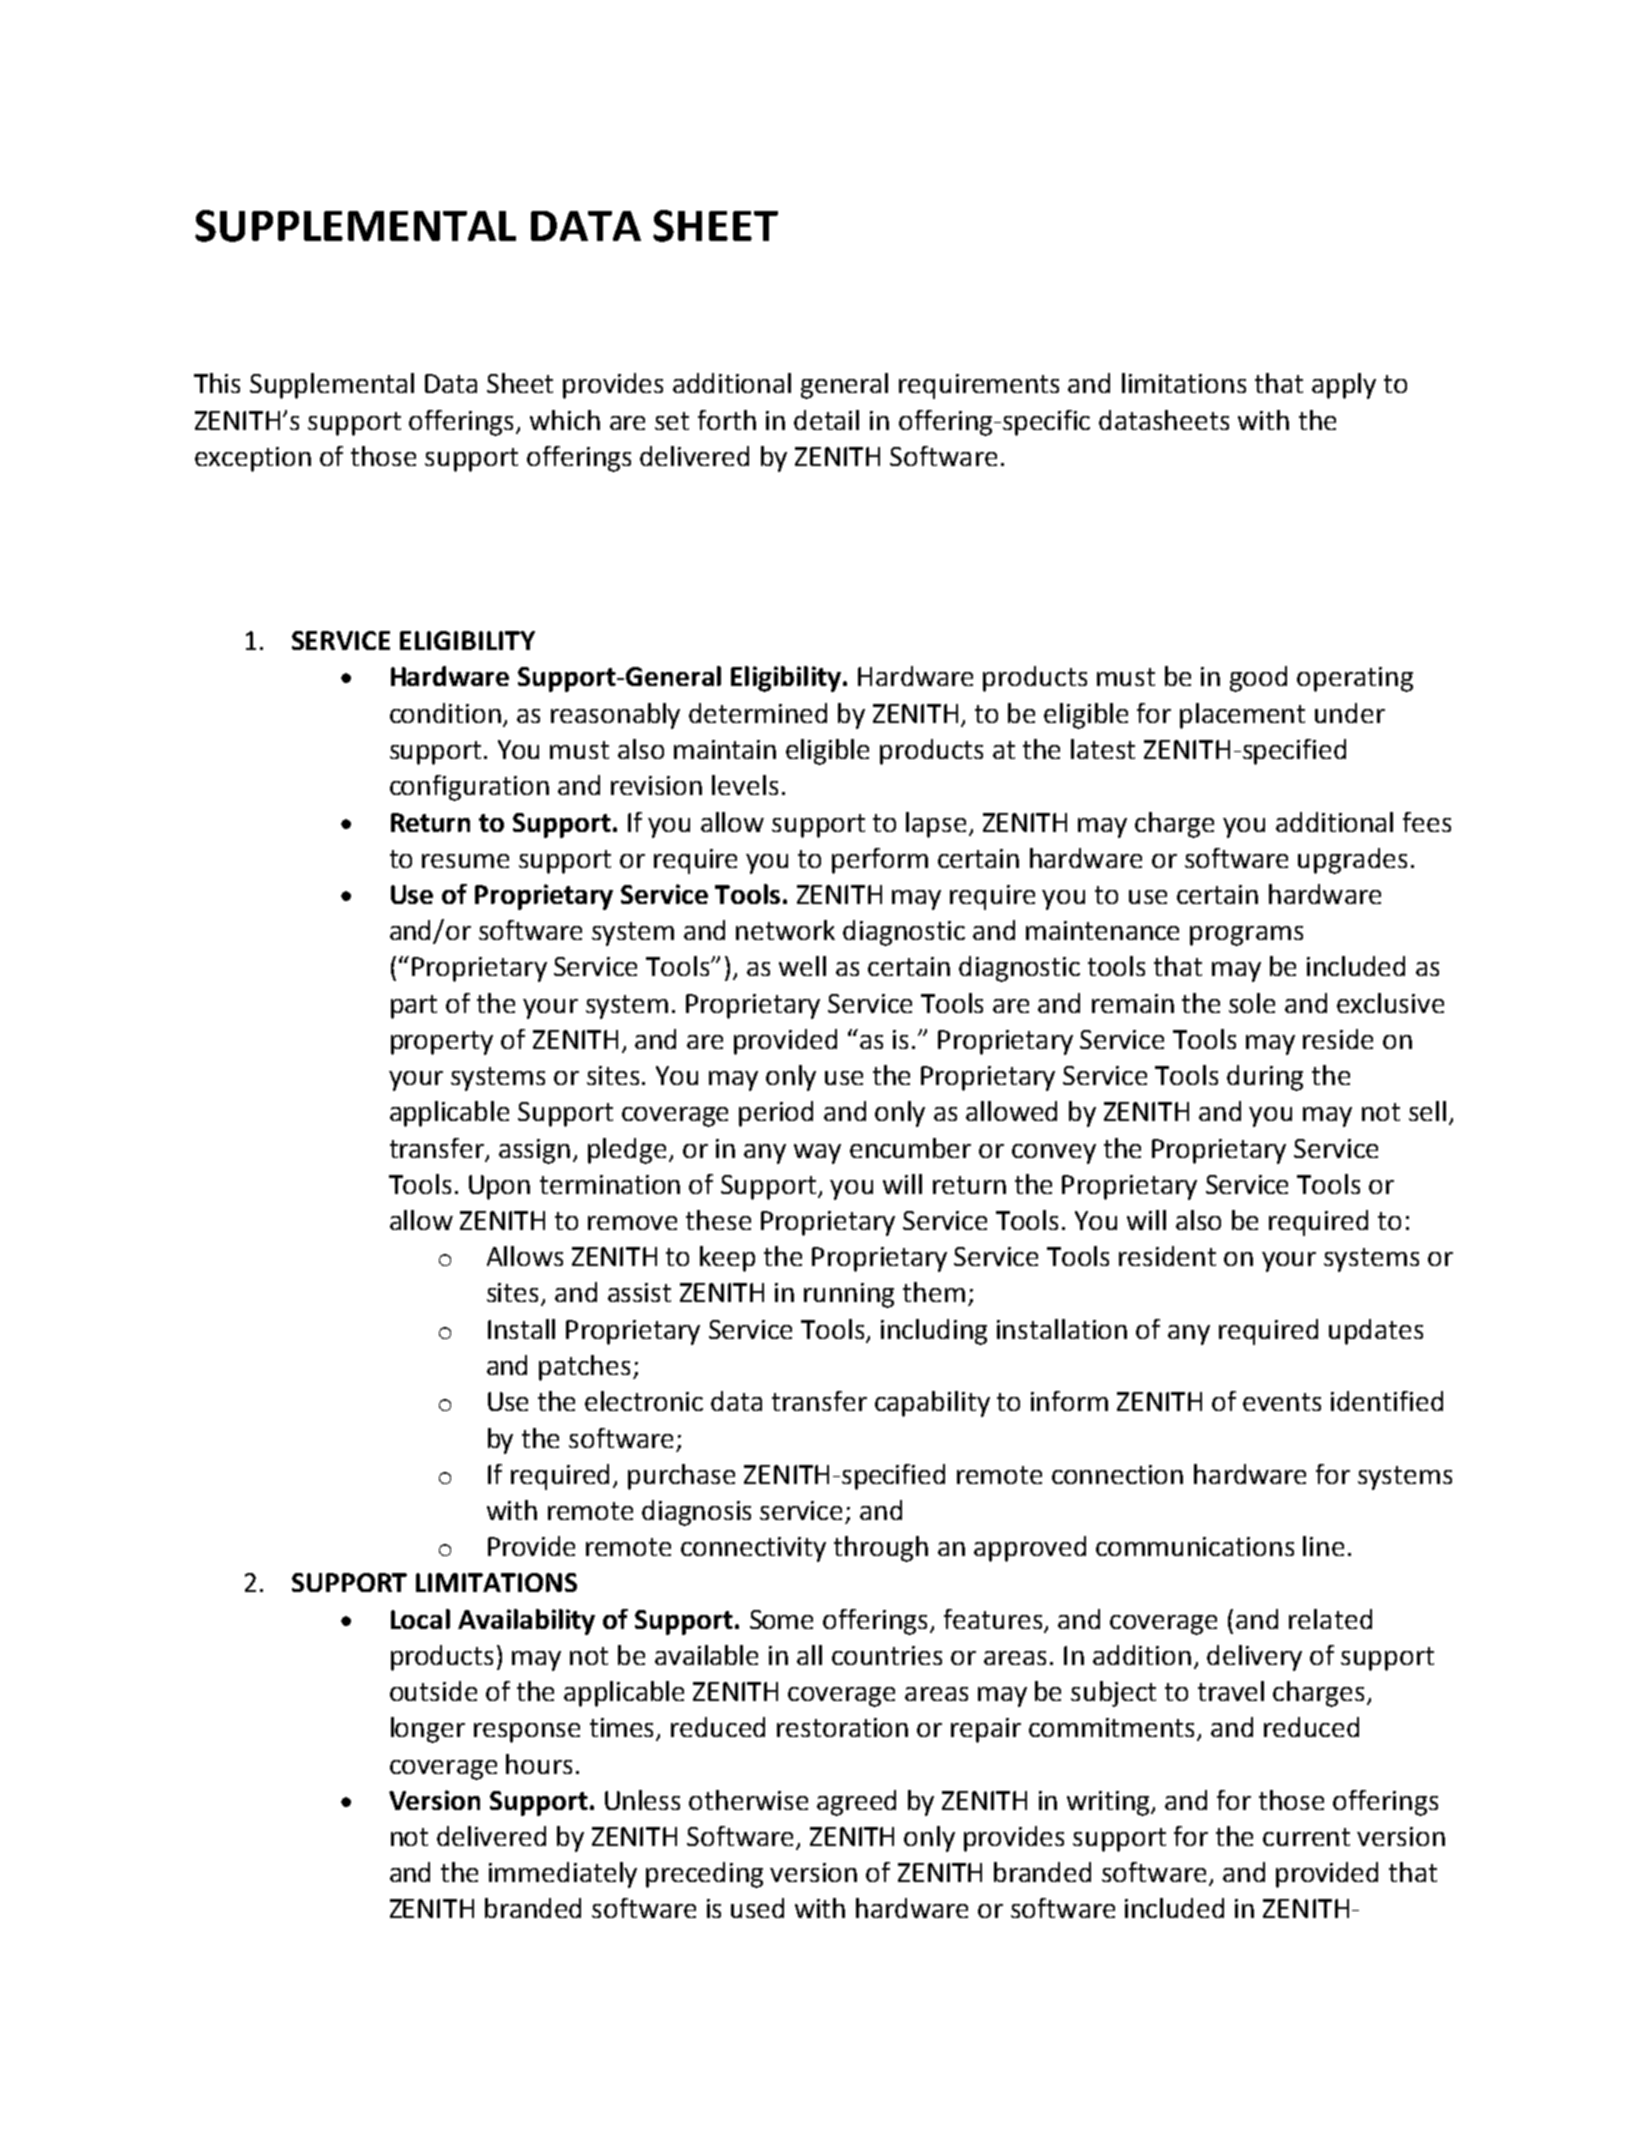 The height and width of the page is (2137, 1651). What do you see at coordinates (563, 1875) in the page?
I see `immediately` at bounding box center [563, 1875].
